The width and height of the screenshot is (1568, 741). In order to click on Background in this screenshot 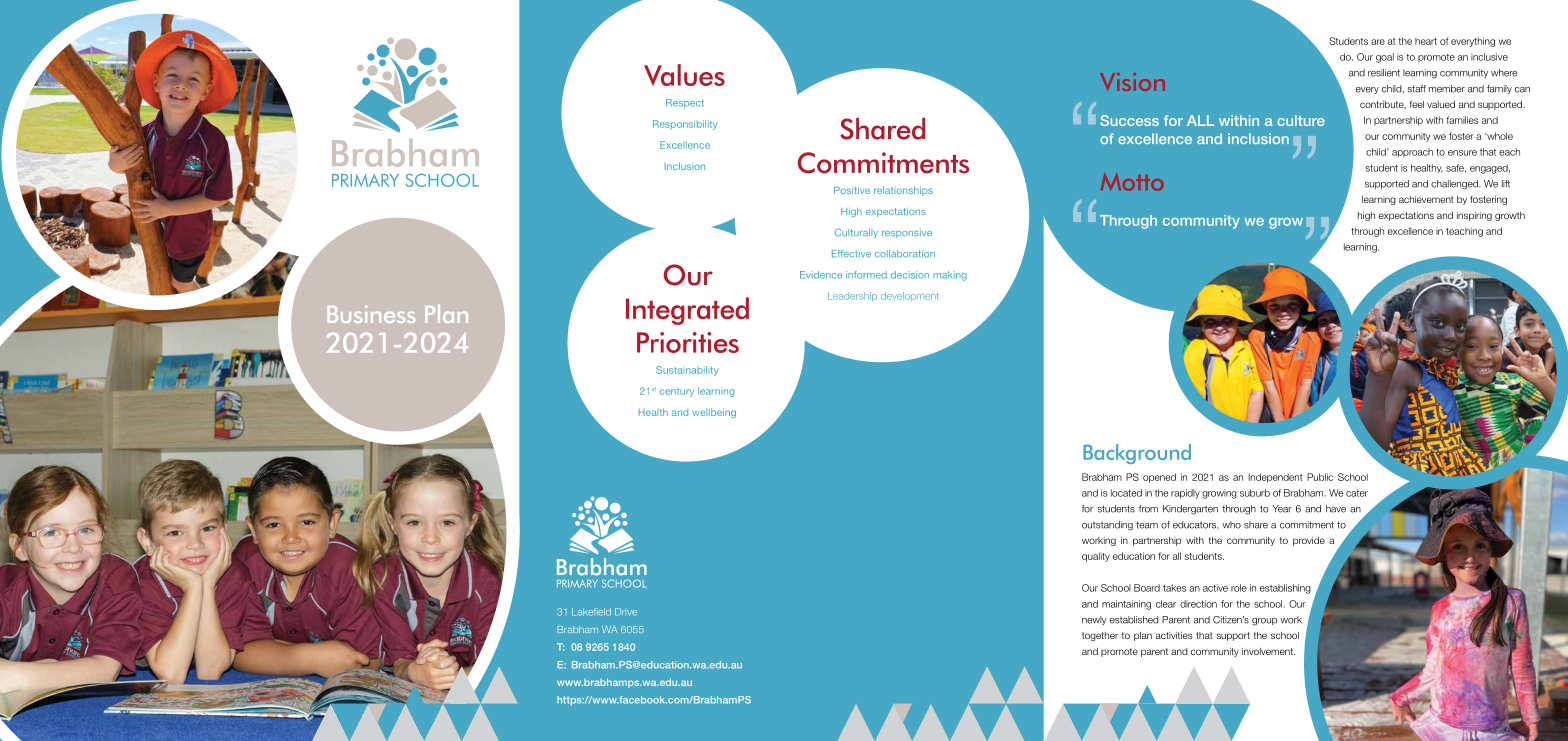, I will do `click(1137, 454)`.
